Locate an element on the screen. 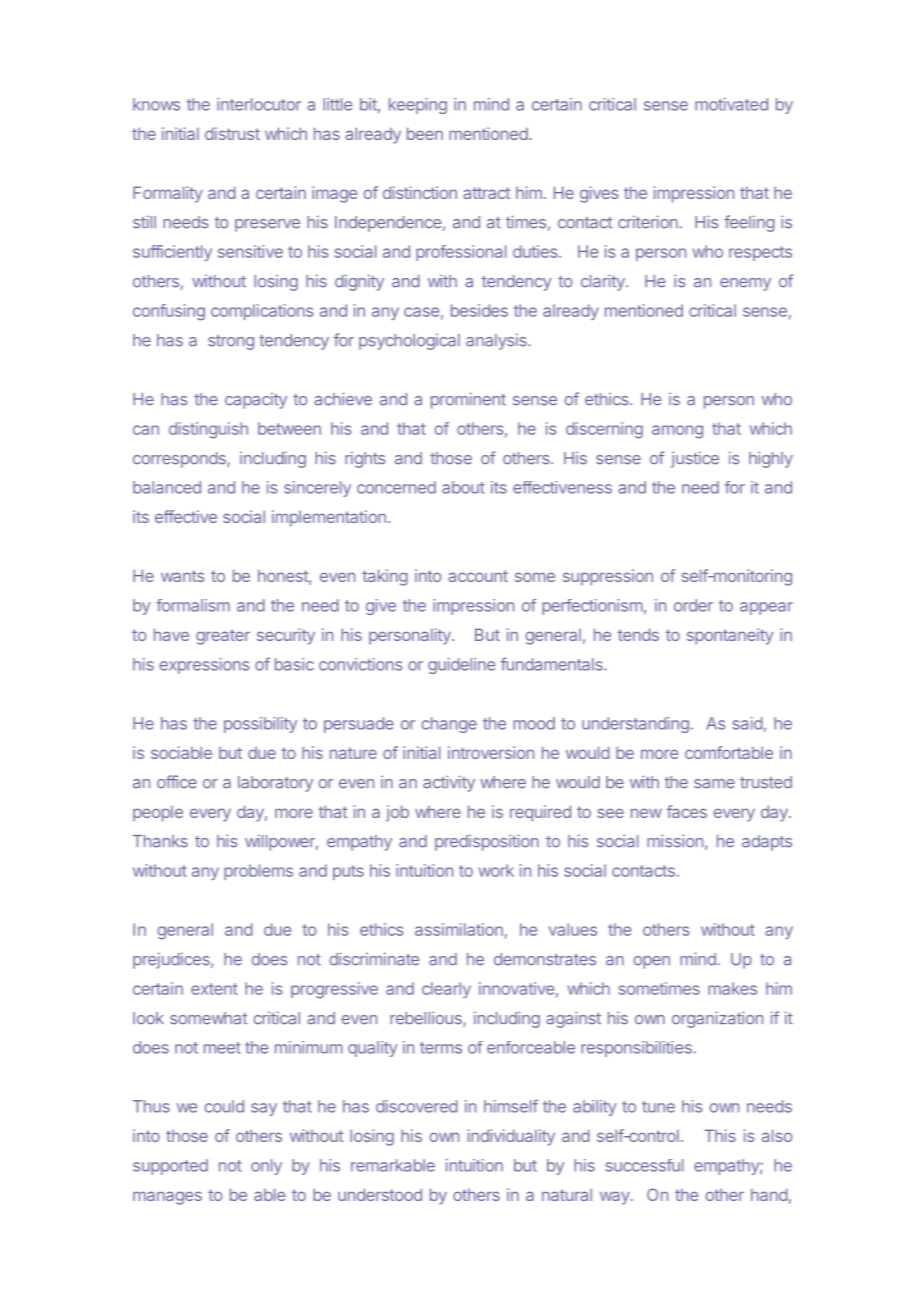 Image resolution: width=924 pixels, height=1308 pixels. distrust is located at coordinates (232, 133).
